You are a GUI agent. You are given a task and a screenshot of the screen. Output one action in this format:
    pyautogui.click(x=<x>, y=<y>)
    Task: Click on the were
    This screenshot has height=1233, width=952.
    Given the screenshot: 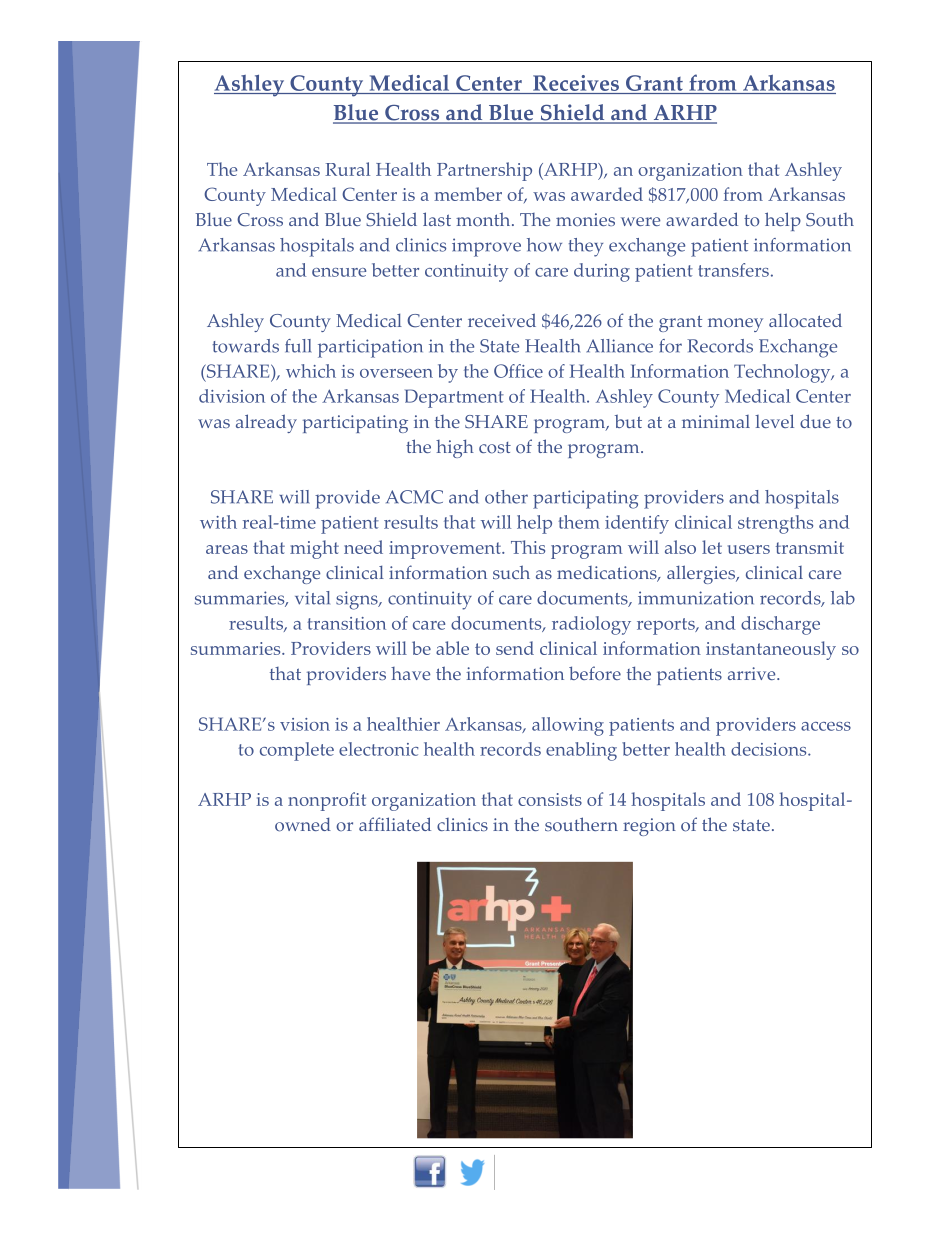 What is the action you would take?
    pyautogui.click(x=640, y=221)
